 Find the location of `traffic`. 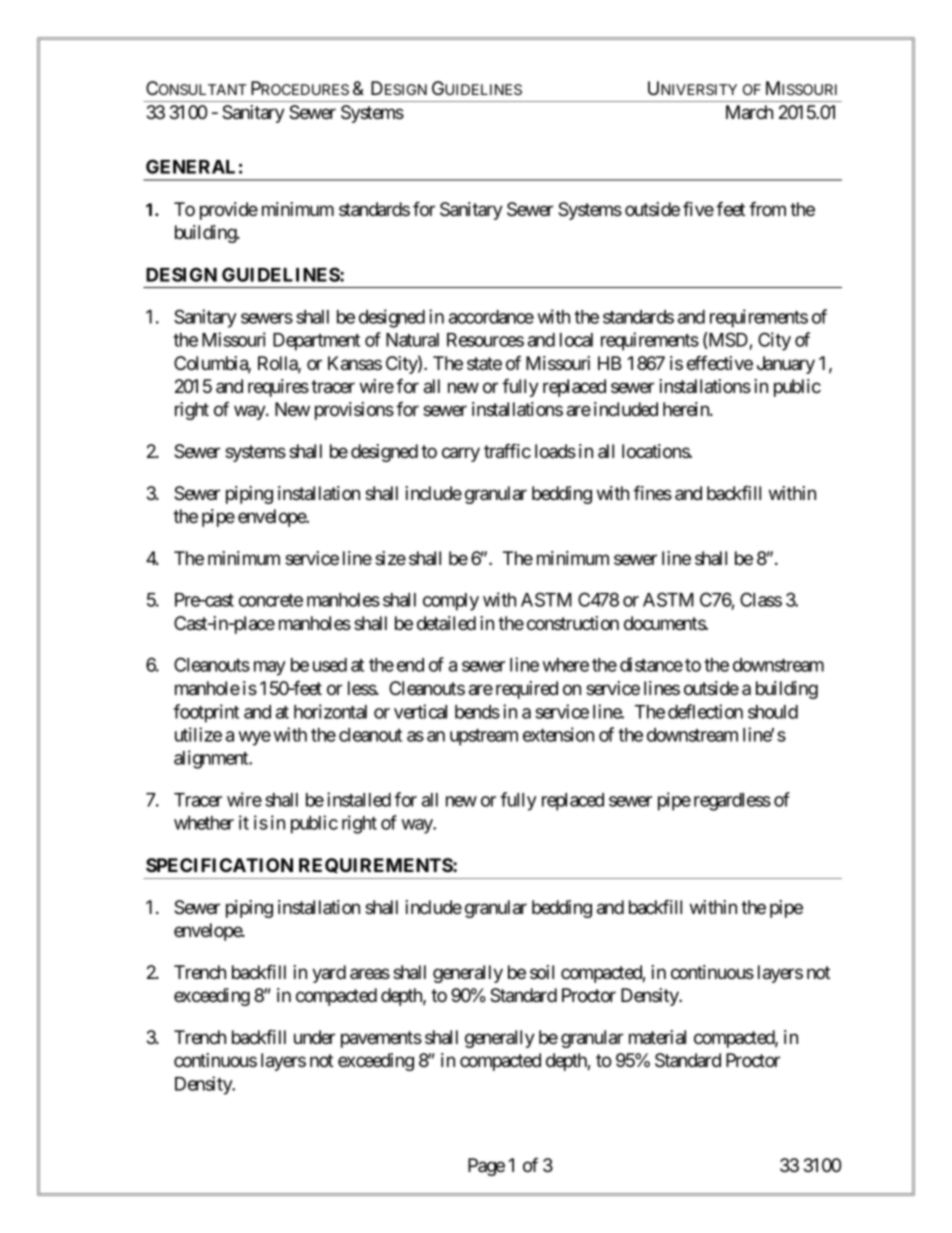

traffic is located at coordinates (507, 451).
